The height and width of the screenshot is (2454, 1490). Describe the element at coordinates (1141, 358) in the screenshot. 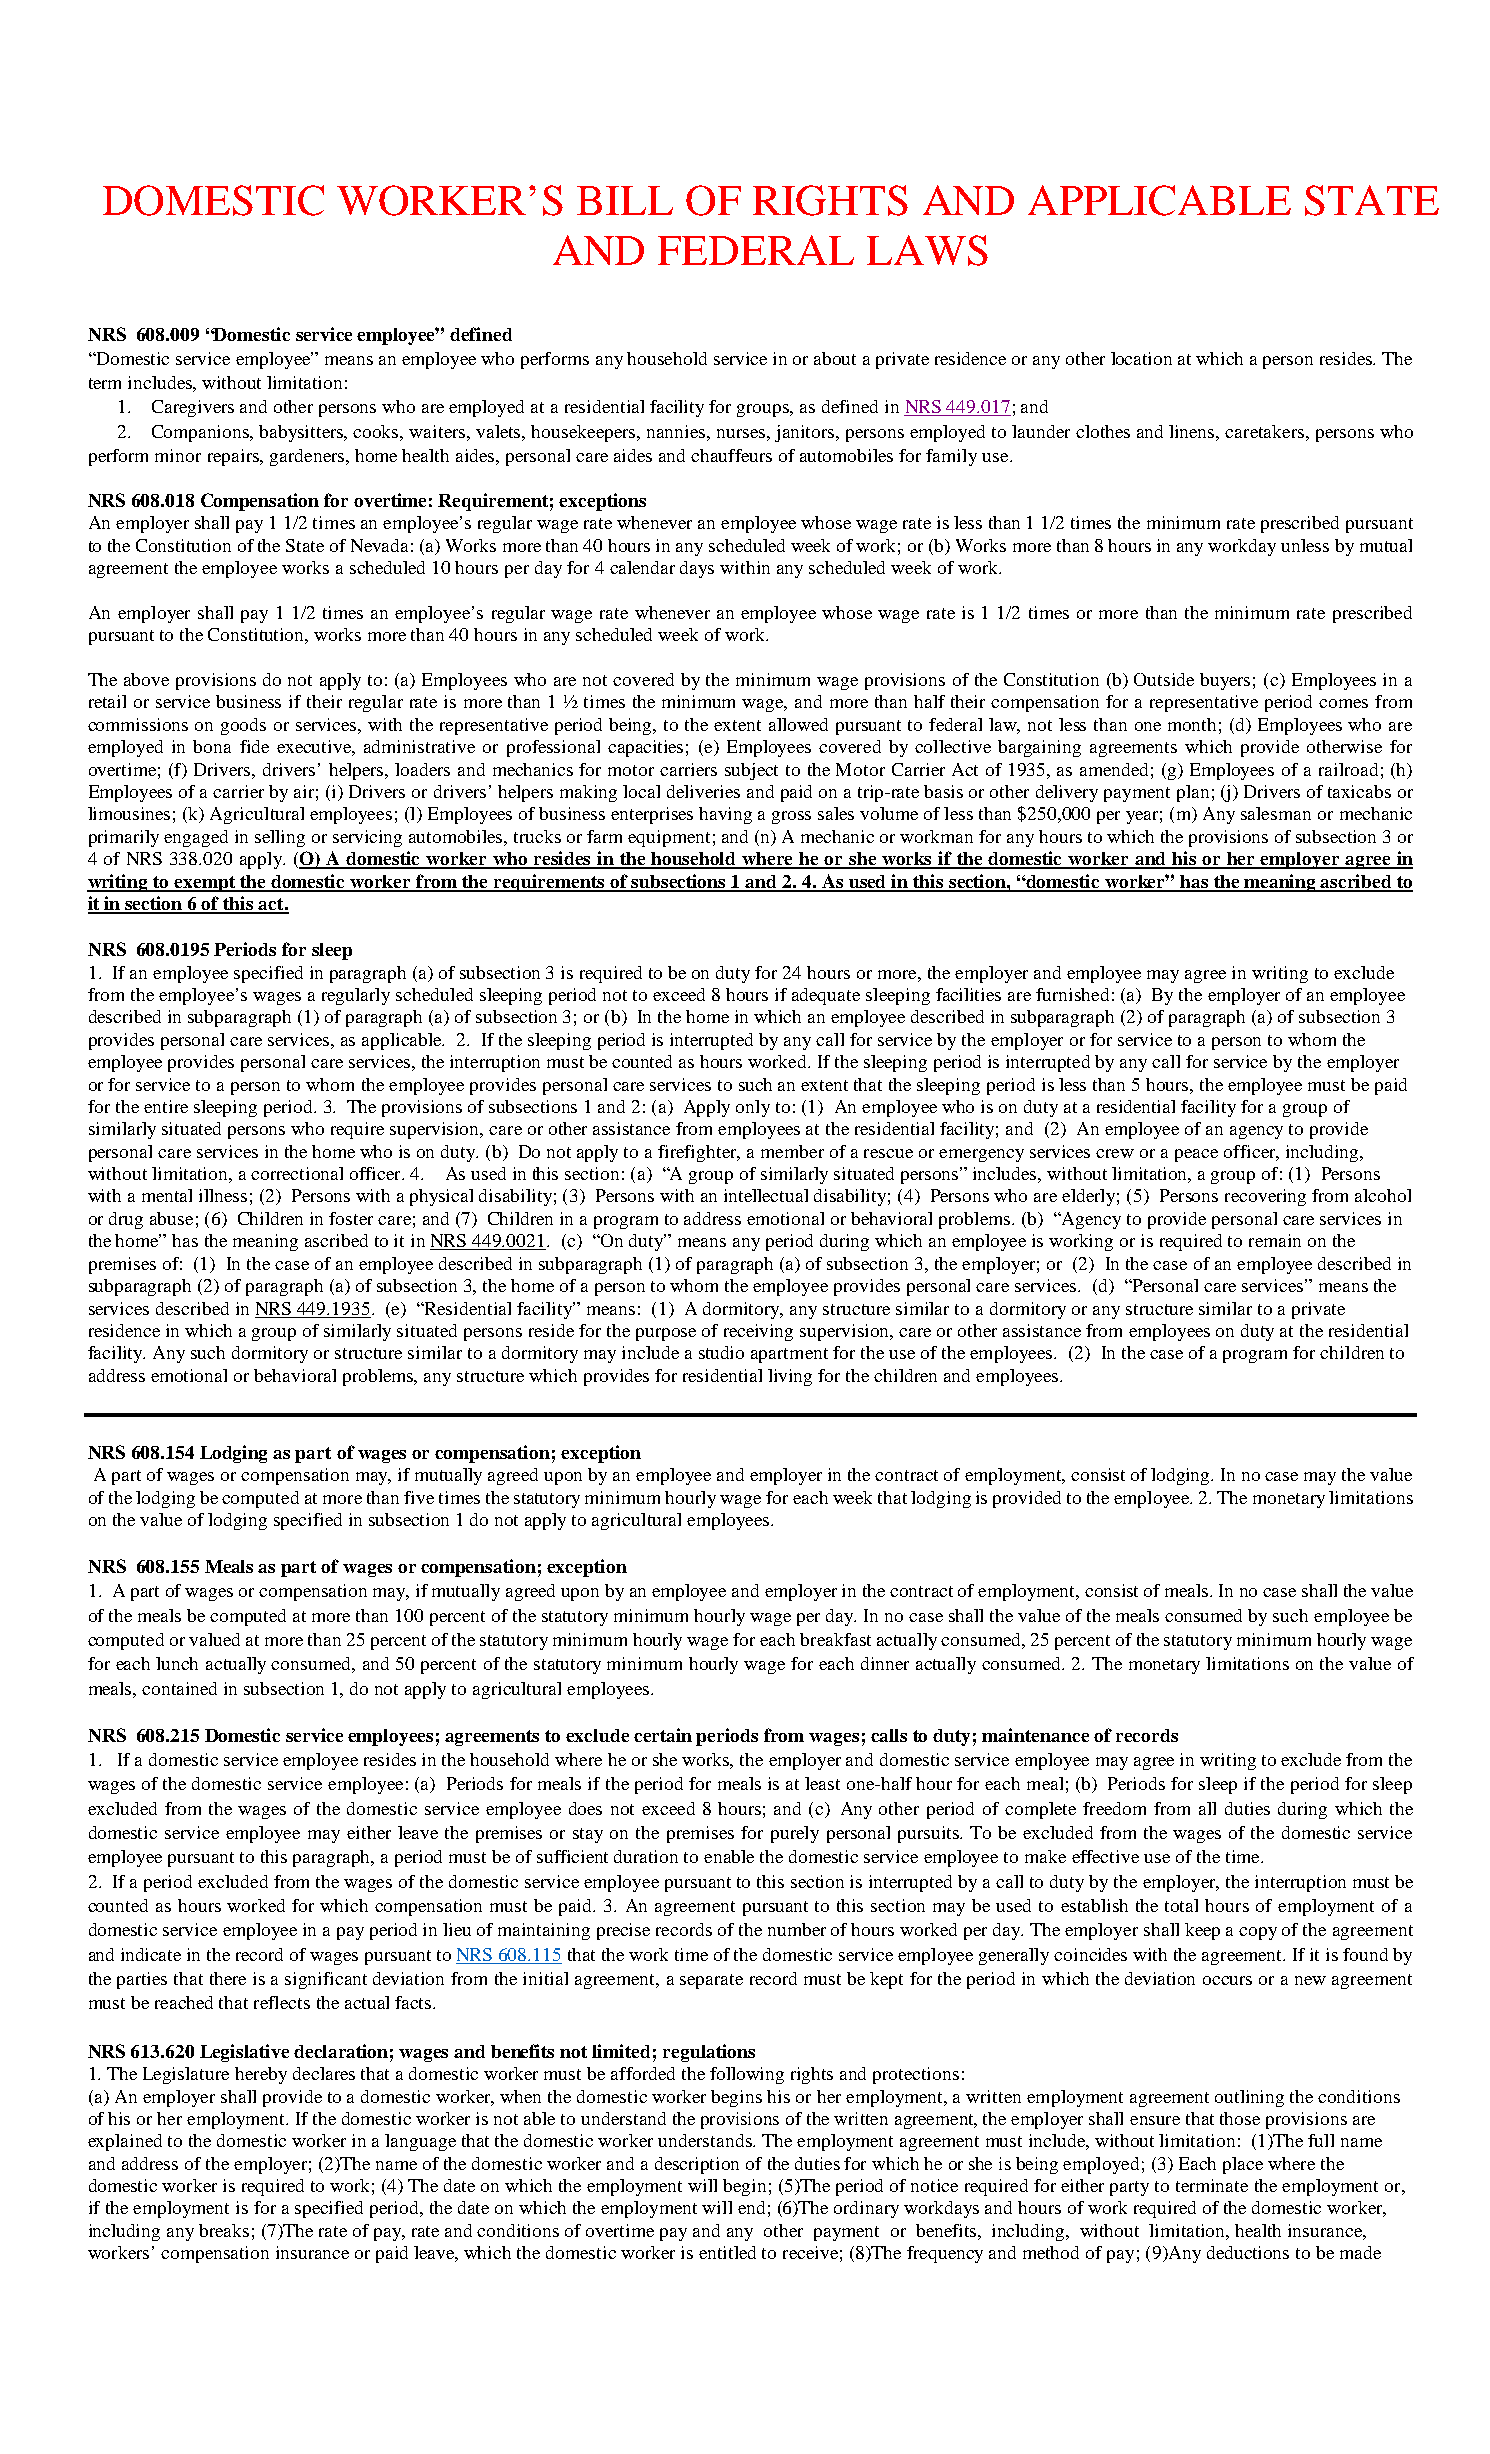

I see `location` at that location.
